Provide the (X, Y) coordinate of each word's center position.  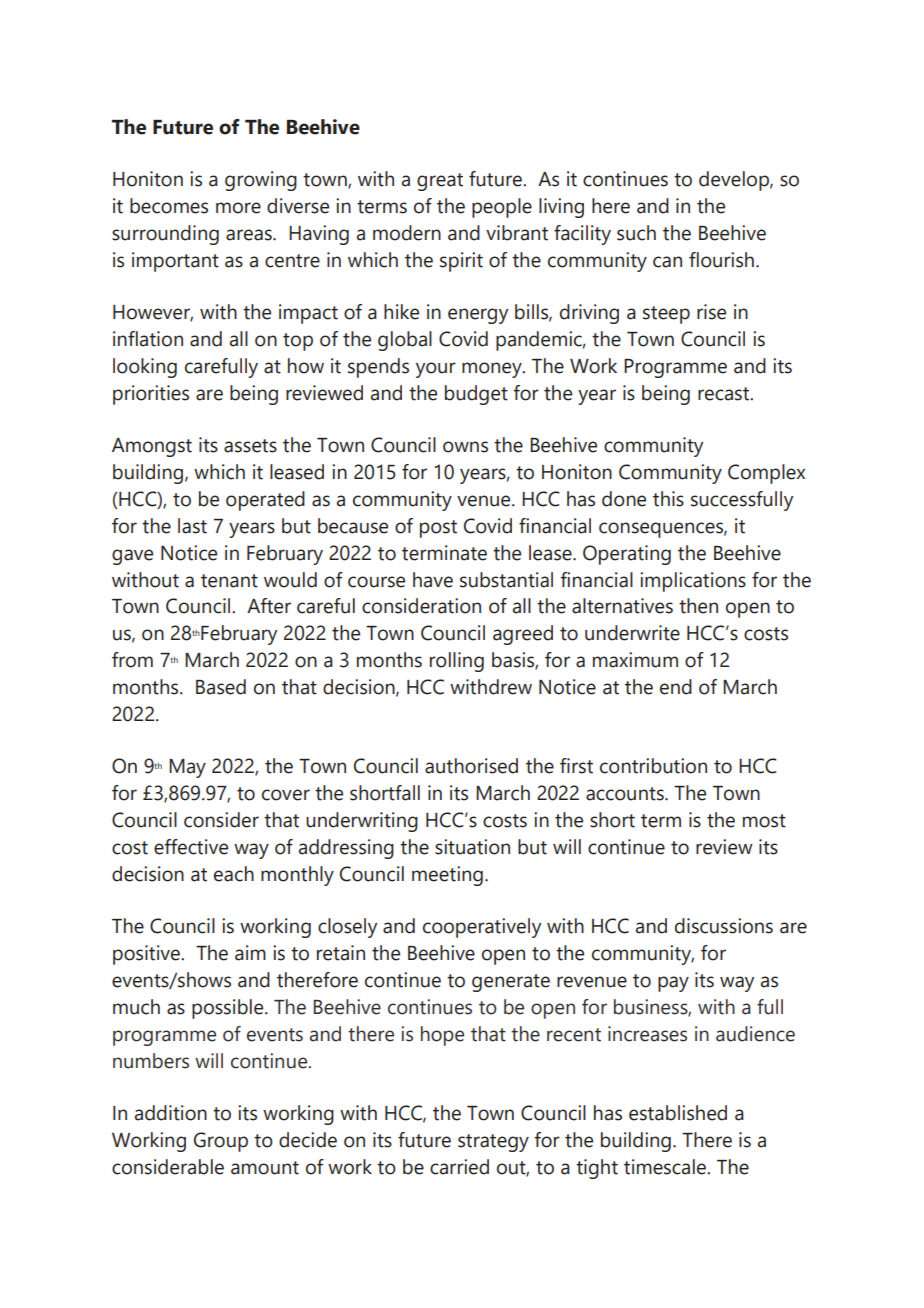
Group (221, 1142)
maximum (635, 660)
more (238, 208)
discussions (724, 926)
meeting (447, 876)
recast (725, 394)
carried (459, 1167)
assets (250, 446)
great (440, 182)
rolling (457, 662)
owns (465, 447)
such (636, 233)
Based (221, 687)
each (234, 874)
